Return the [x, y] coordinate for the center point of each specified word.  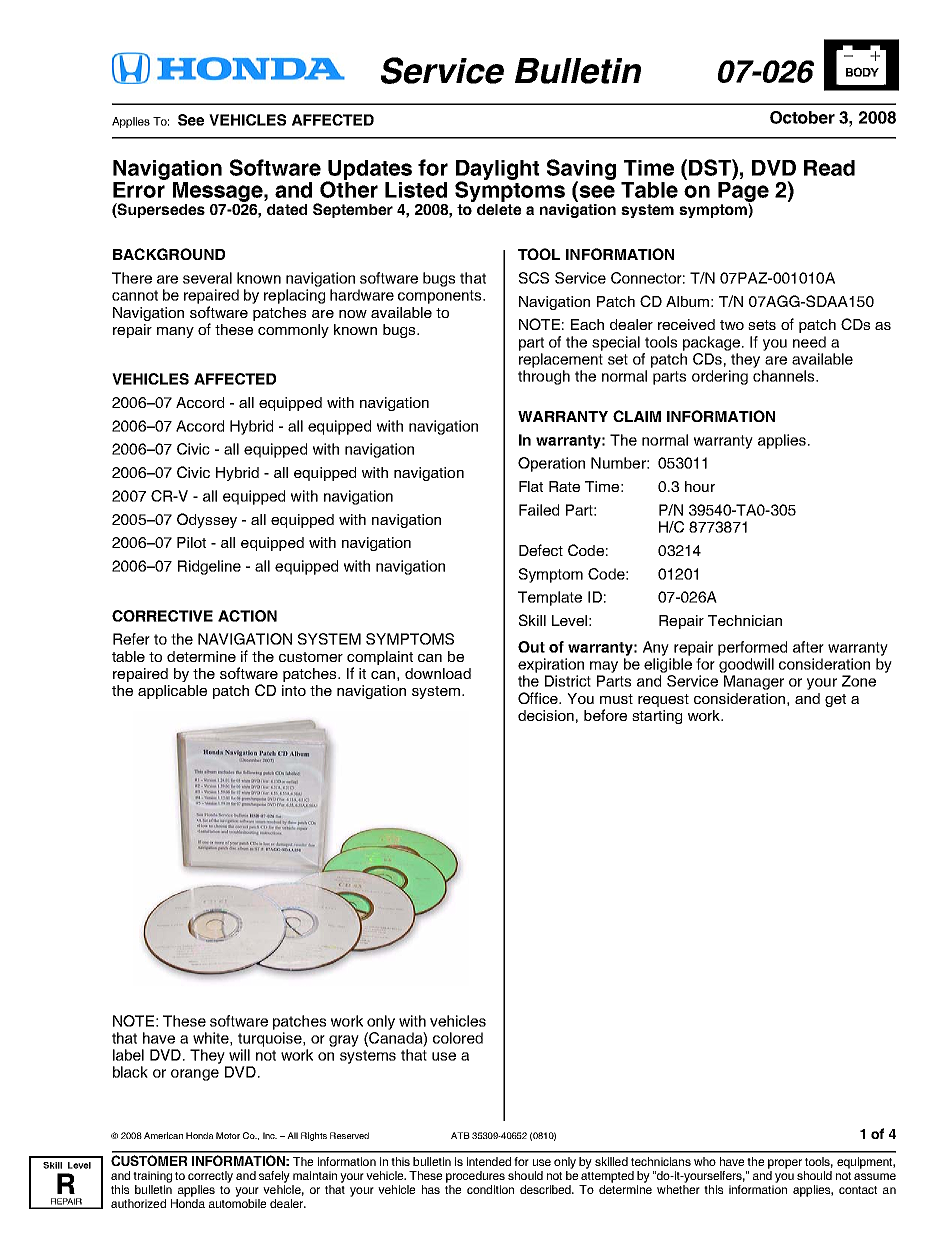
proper [785, 1164]
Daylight [497, 171]
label [128, 1055]
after [808, 647]
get [835, 700]
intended [489, 1161]
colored [458, 1038]
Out [531, 647]
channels [785, 376]
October [802, 117]
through [544, 377]
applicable [172, 692]
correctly [210, 1177]
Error [140, 188]
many [175, 332]
